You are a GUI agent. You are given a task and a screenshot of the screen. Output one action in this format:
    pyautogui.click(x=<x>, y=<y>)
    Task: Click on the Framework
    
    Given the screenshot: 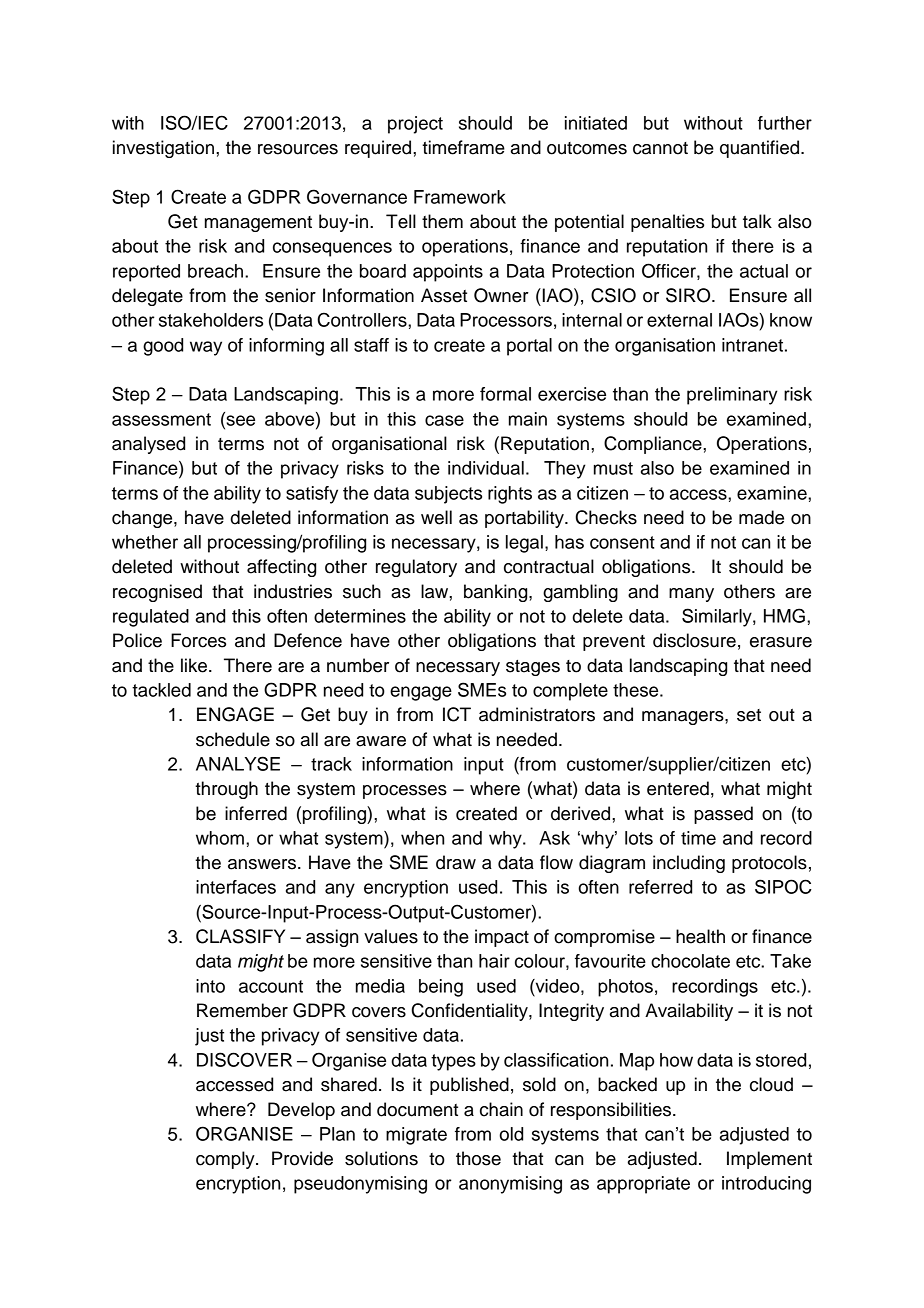 What is the action you would take?
    pyautogui.click(x=460, y=197)
